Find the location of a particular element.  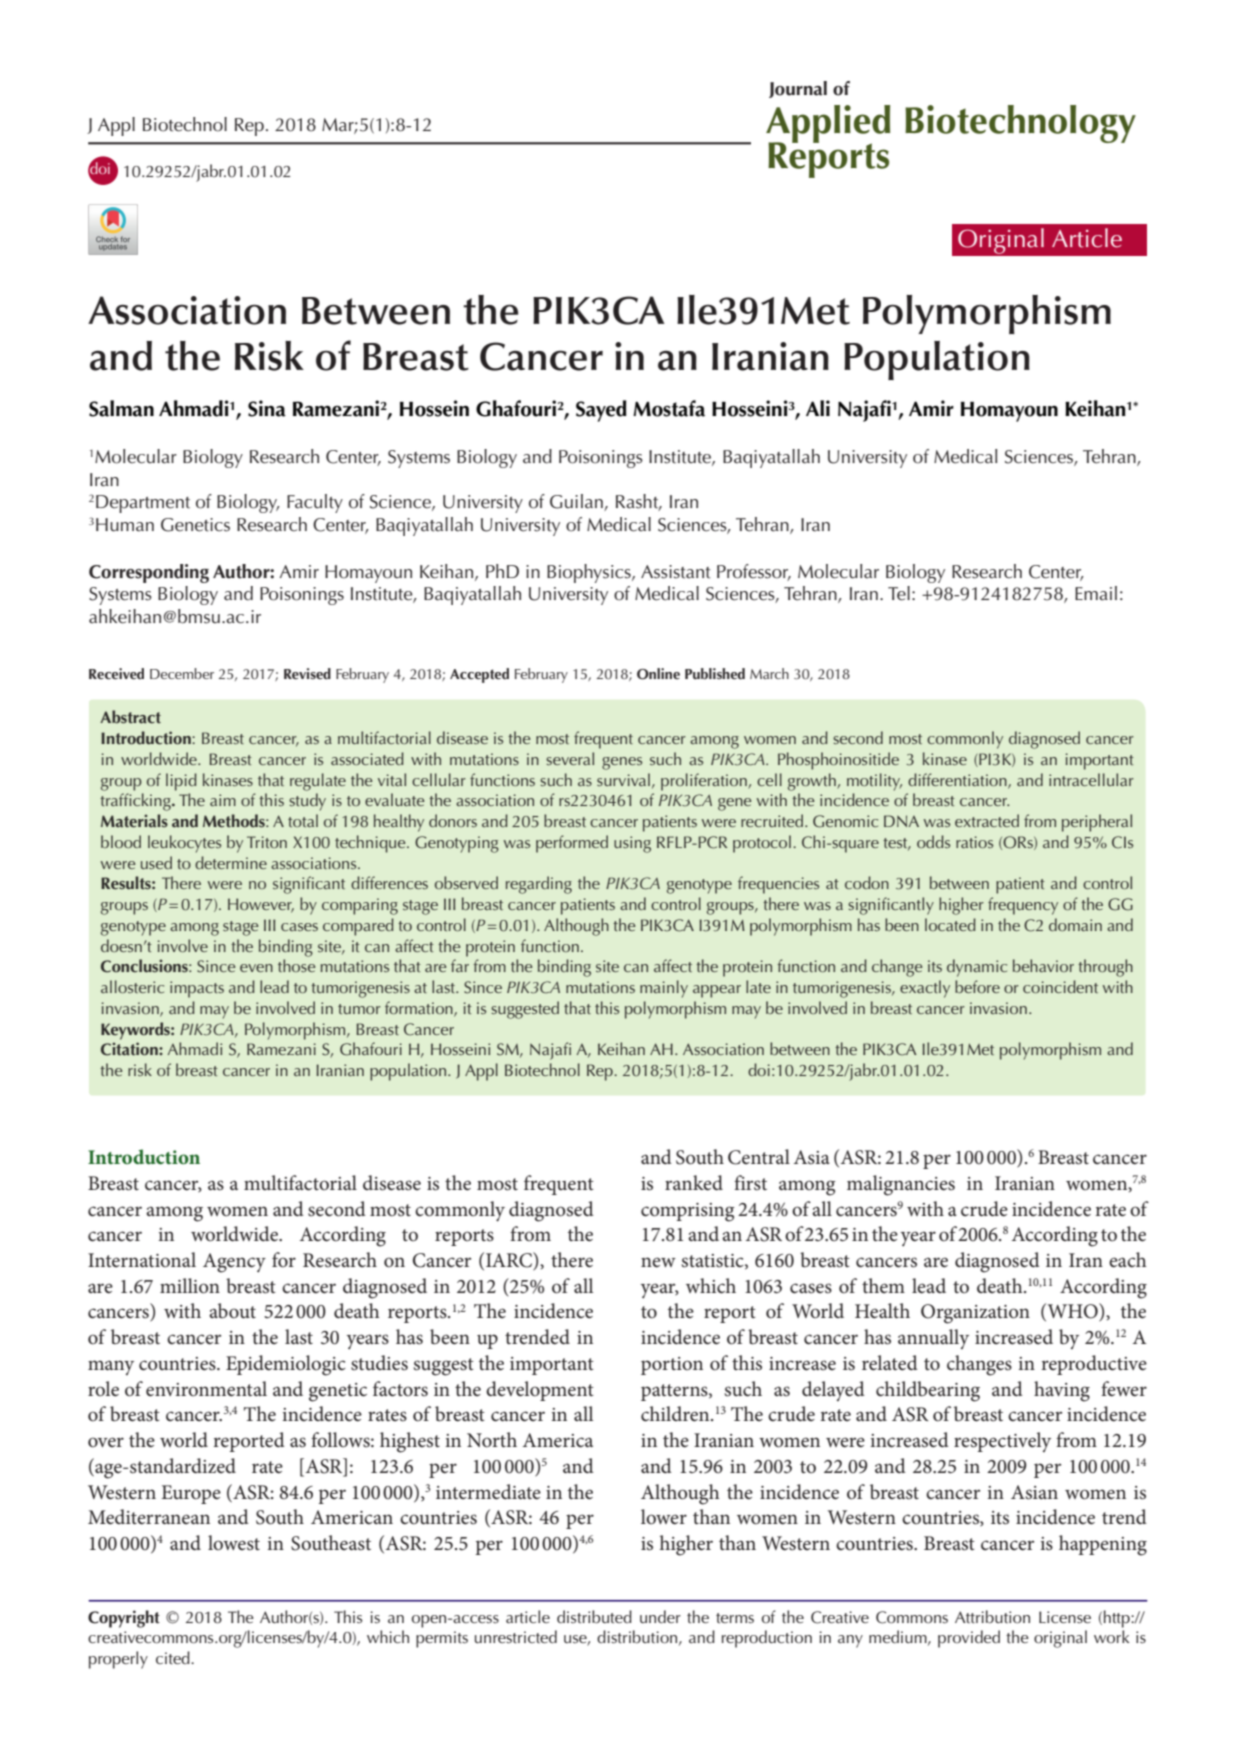

Biophysics is located at coordinates (590, 573).
